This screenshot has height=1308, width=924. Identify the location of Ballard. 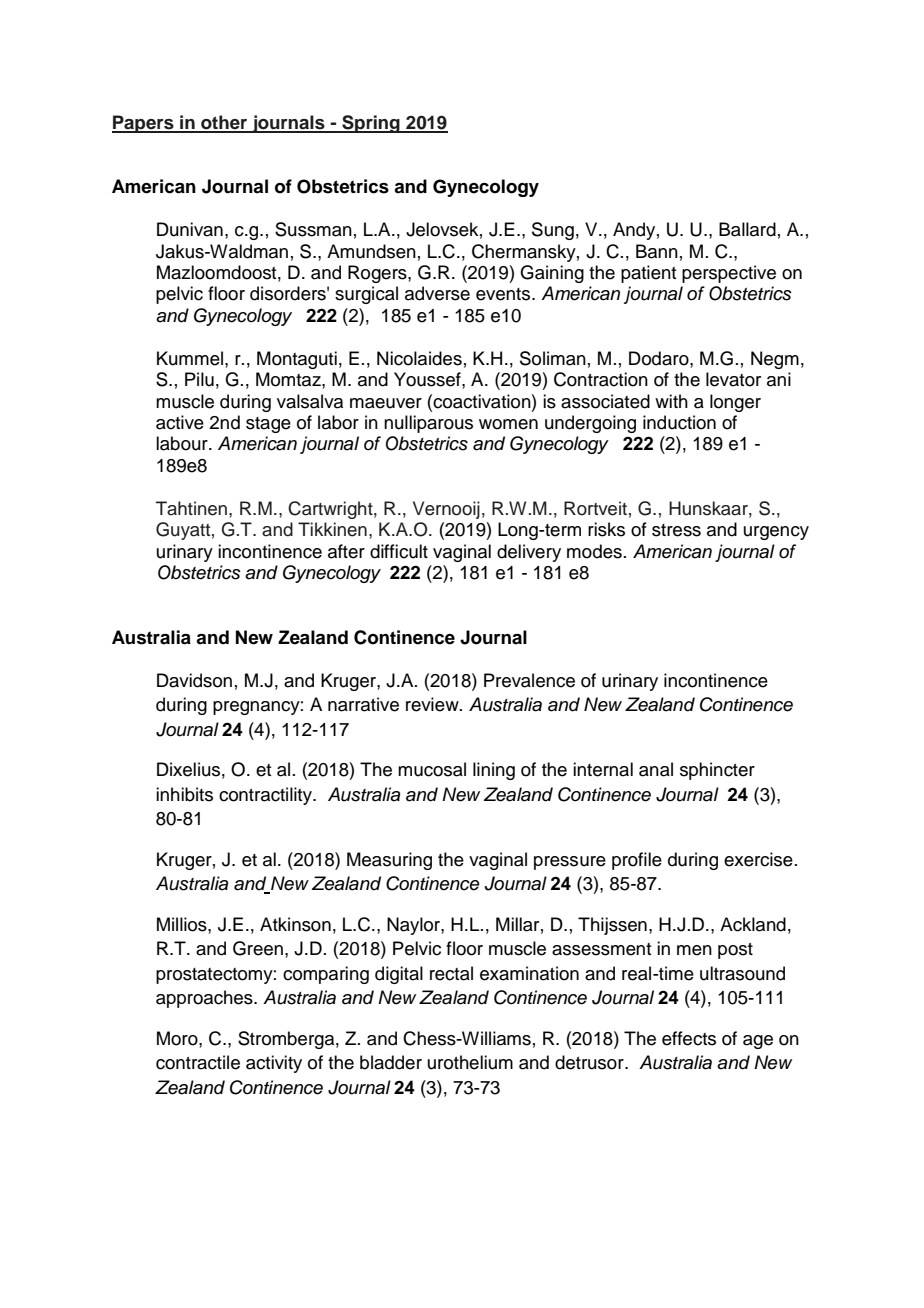
(747, 229).
